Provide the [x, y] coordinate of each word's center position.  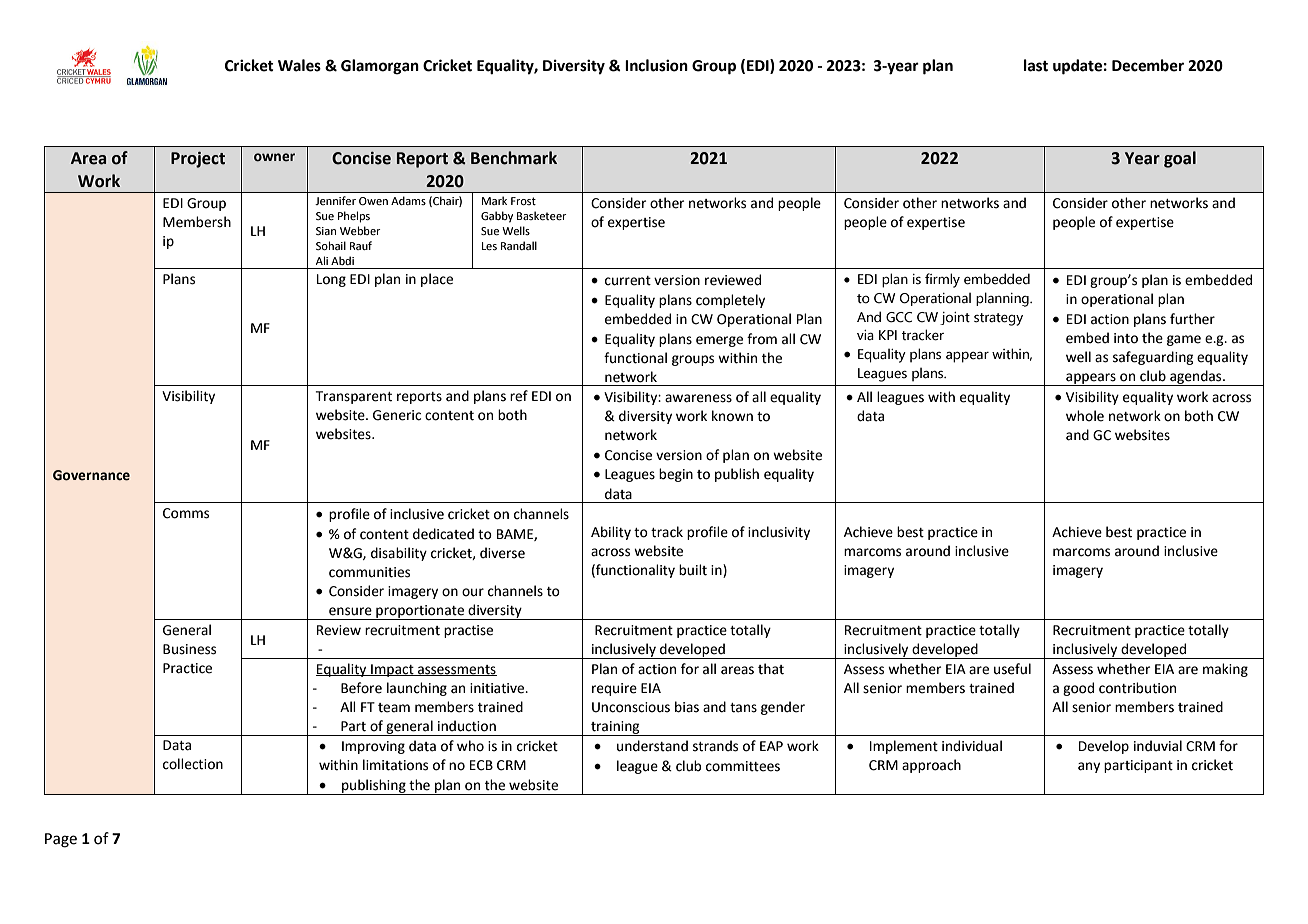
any [1089, 767]
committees [743, 766]
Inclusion [656, 65]
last [1036, 65]
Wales [299, 65]
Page [61, 840]
